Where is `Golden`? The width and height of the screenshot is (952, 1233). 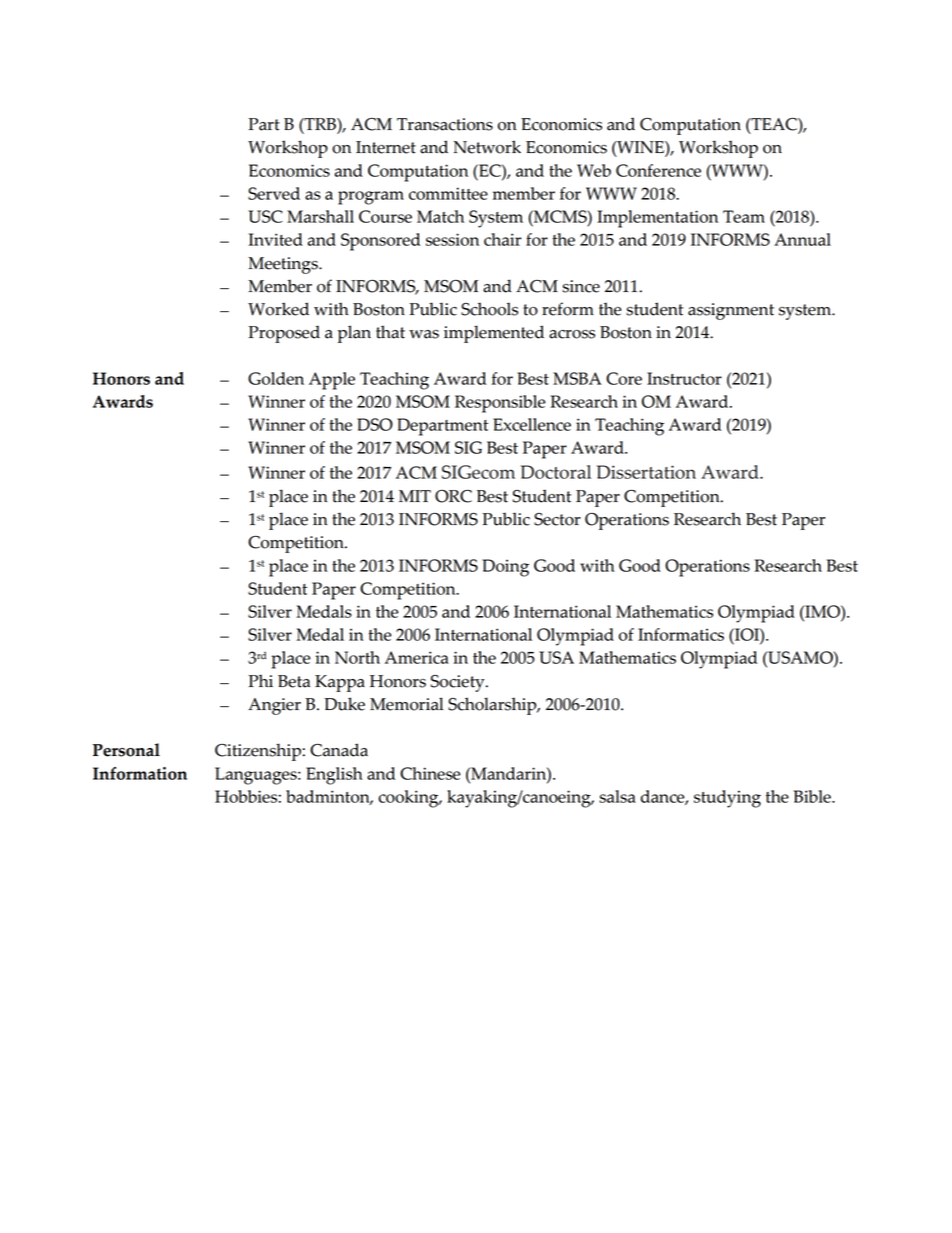 Golden is located at coordinates (276, 378).
